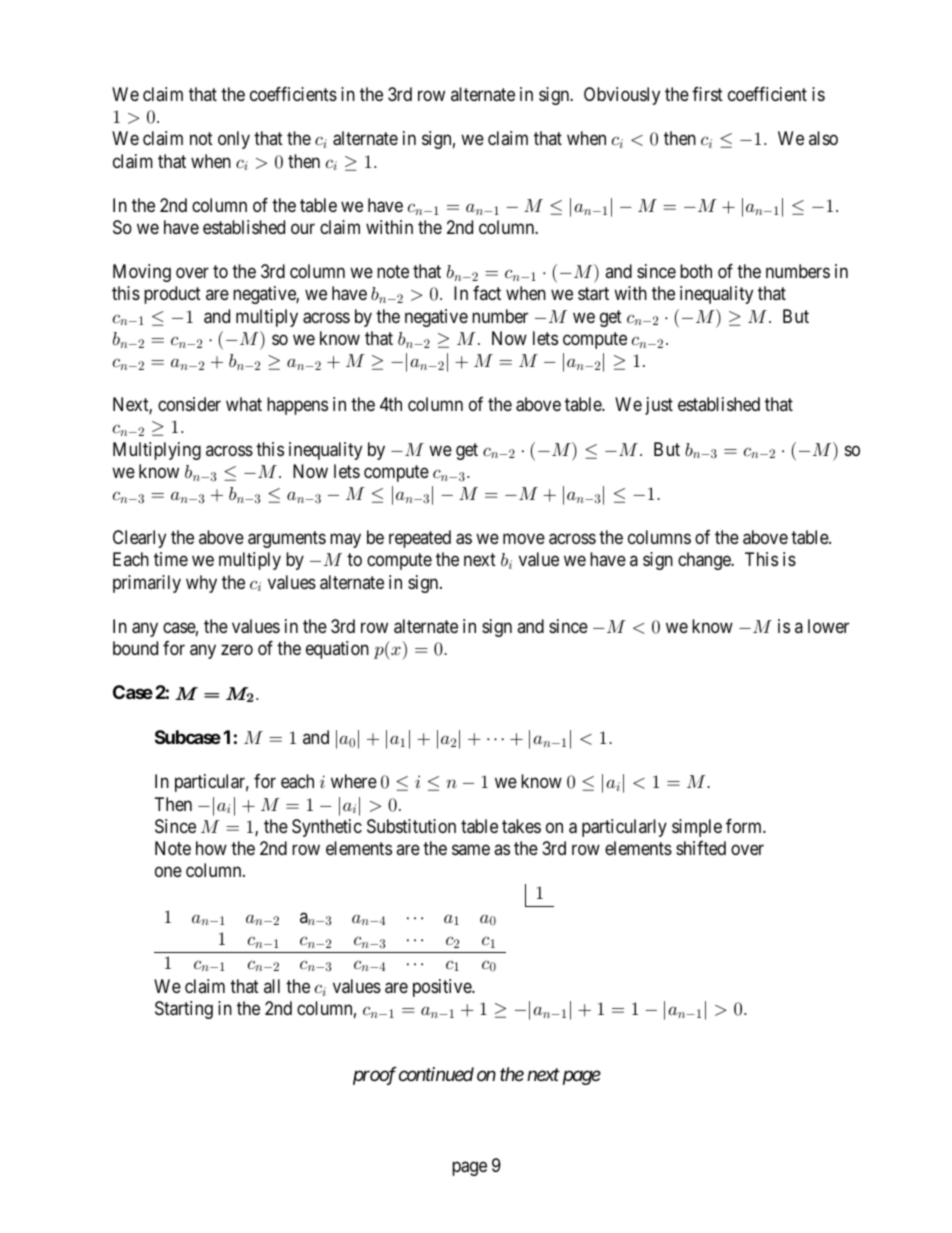 Image resolution: width=952 pixels, height=1233 pixels. What do you see at coordinates (201, 584) in the screenshot?
I see `why` at bounding box center [201, 584].
